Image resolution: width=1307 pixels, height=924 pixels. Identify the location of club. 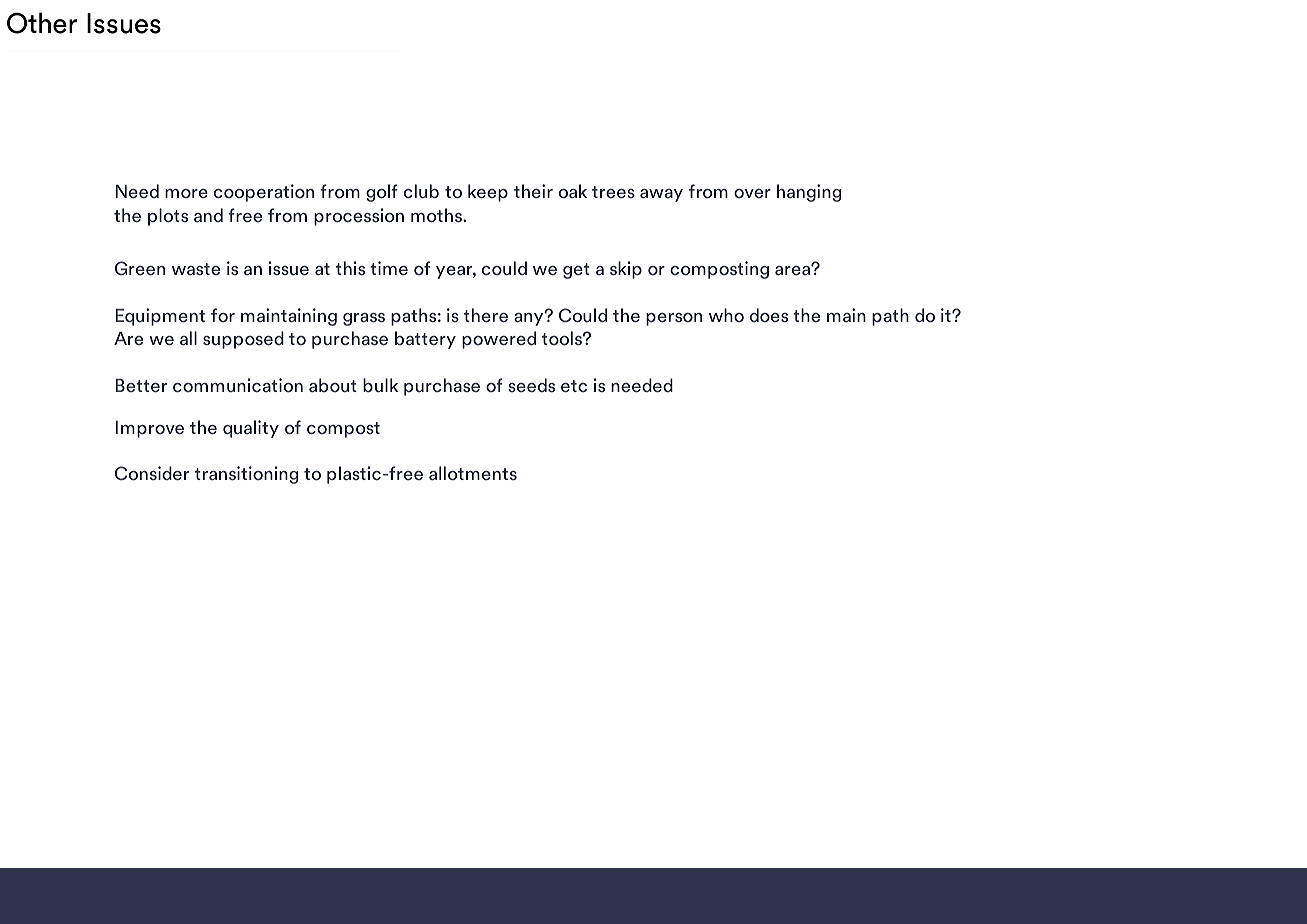
(421, 191).
